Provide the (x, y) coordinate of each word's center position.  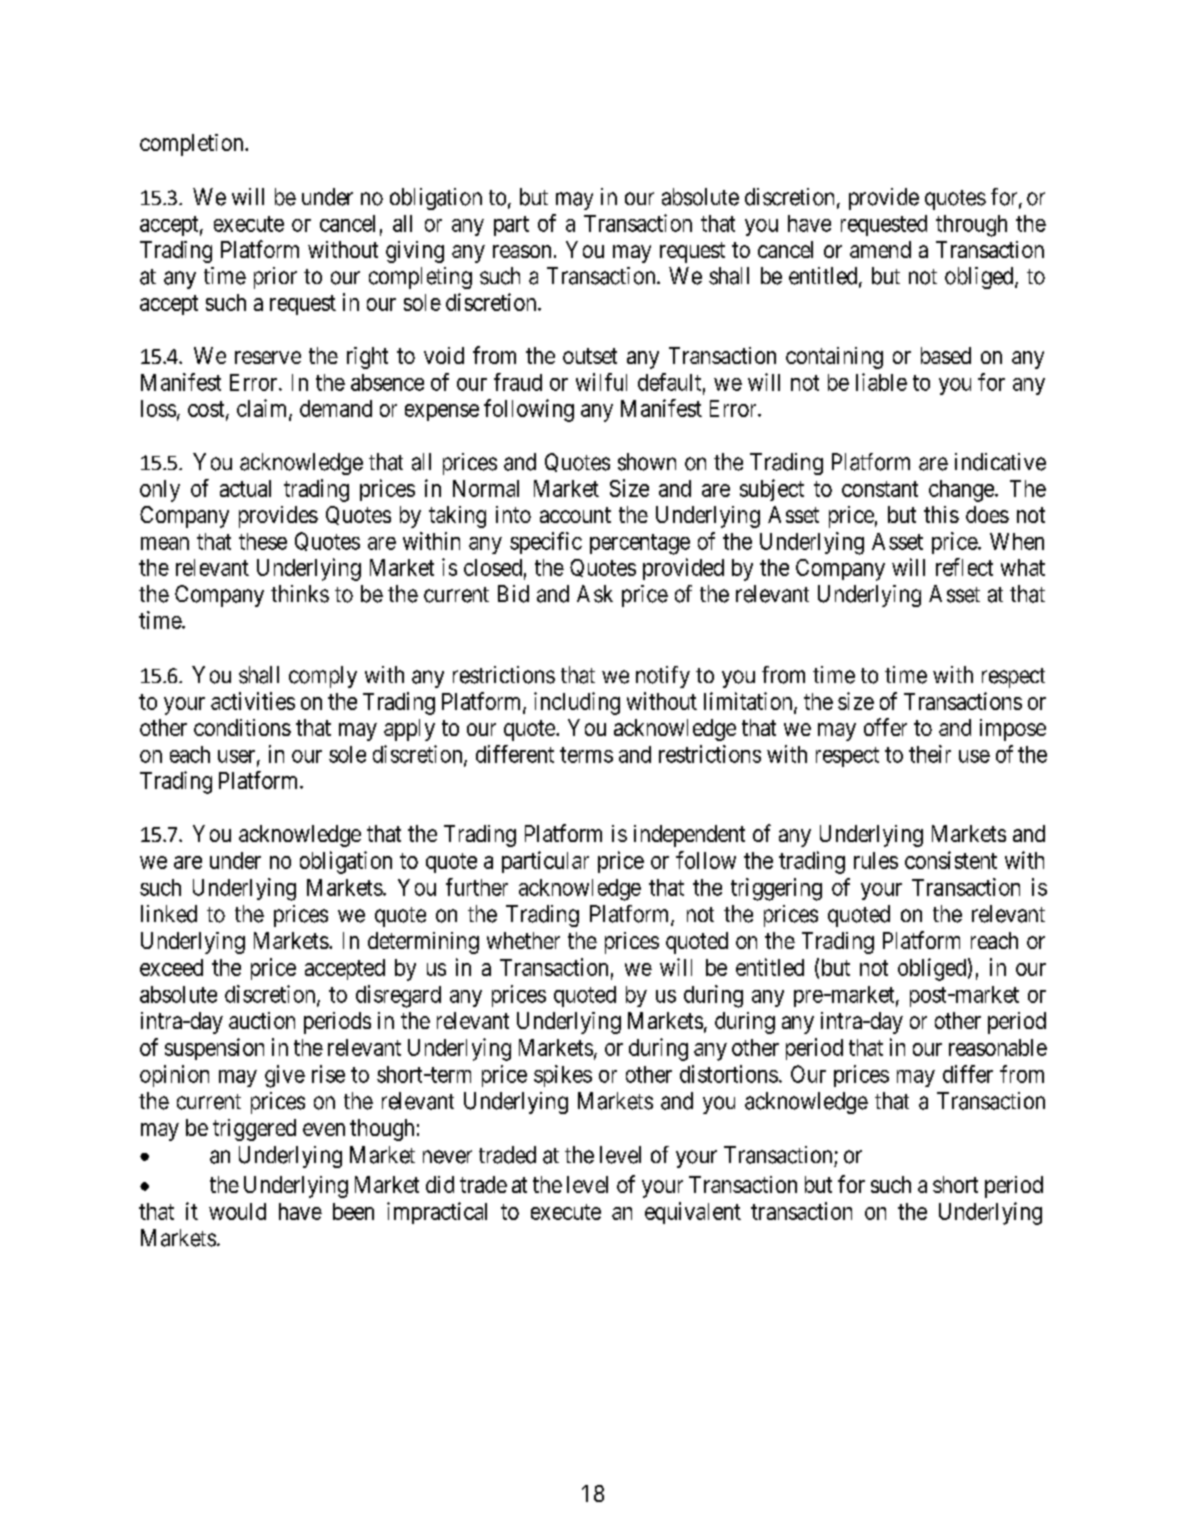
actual (245, 488)
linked (169, 914)
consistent (951, 860)
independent (689, 836)
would (237, 1211)
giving (415, 252)
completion (193, 145)
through (971, 226)
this (941, 514)
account (575, 515)
